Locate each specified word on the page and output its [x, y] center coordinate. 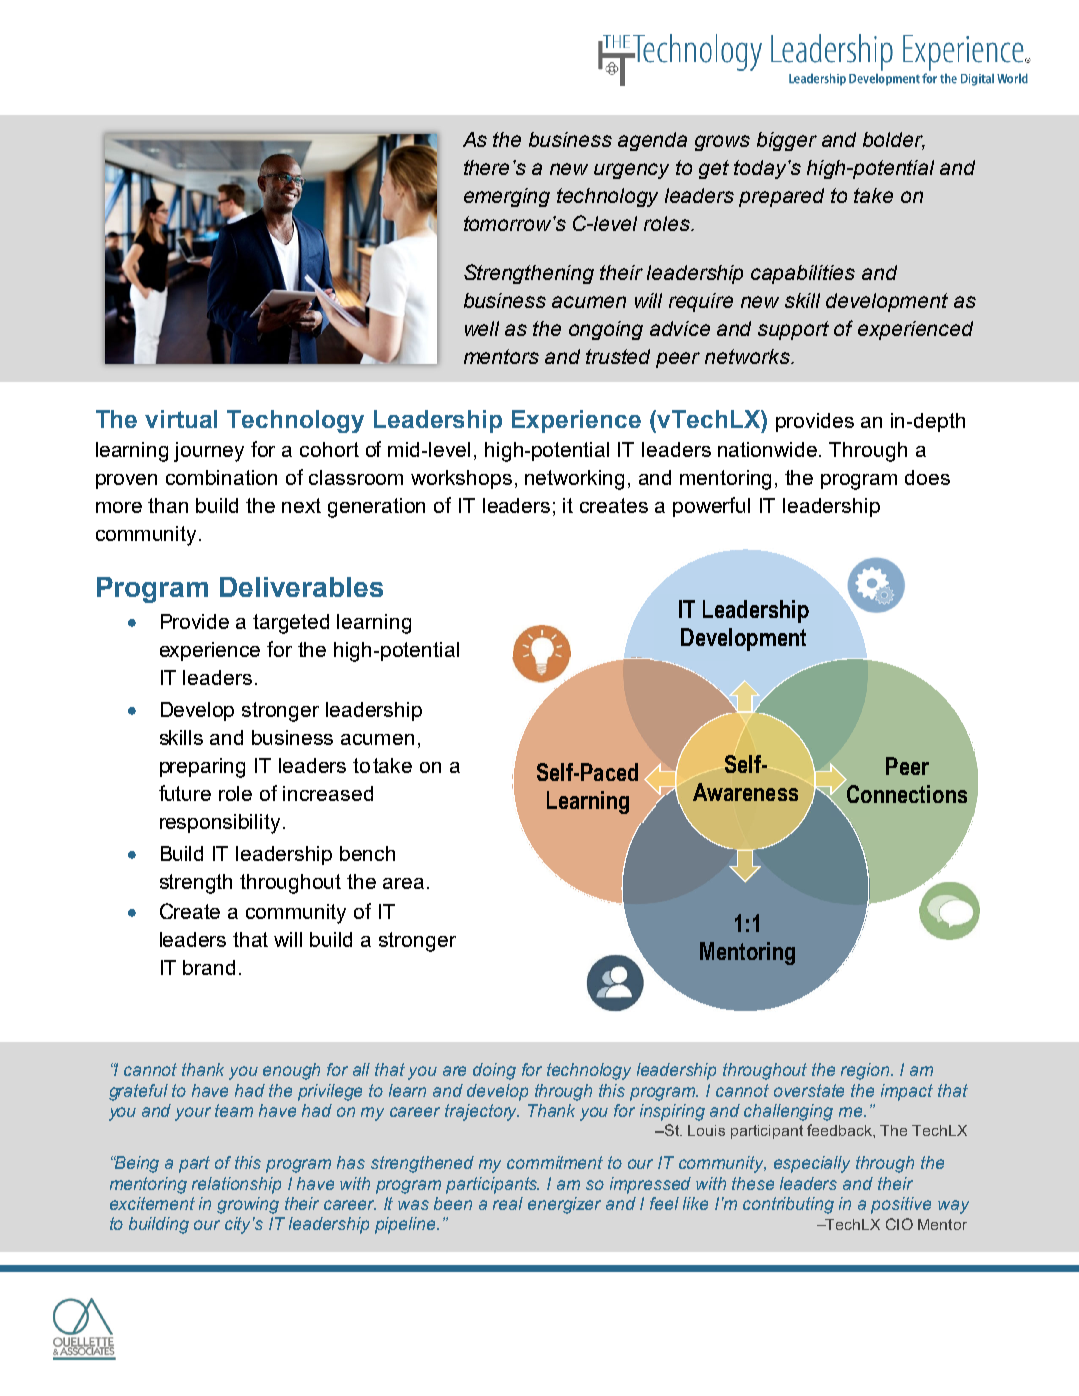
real [508, 1203]
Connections [907, 794]
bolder [894, 141]
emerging [507, 197]
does [927, 477]
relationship [236, 1185]
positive [901, 1205]
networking [574, 480]
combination [221, 477]
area [403, 883]
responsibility [220, 824]
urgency [631, 171]
